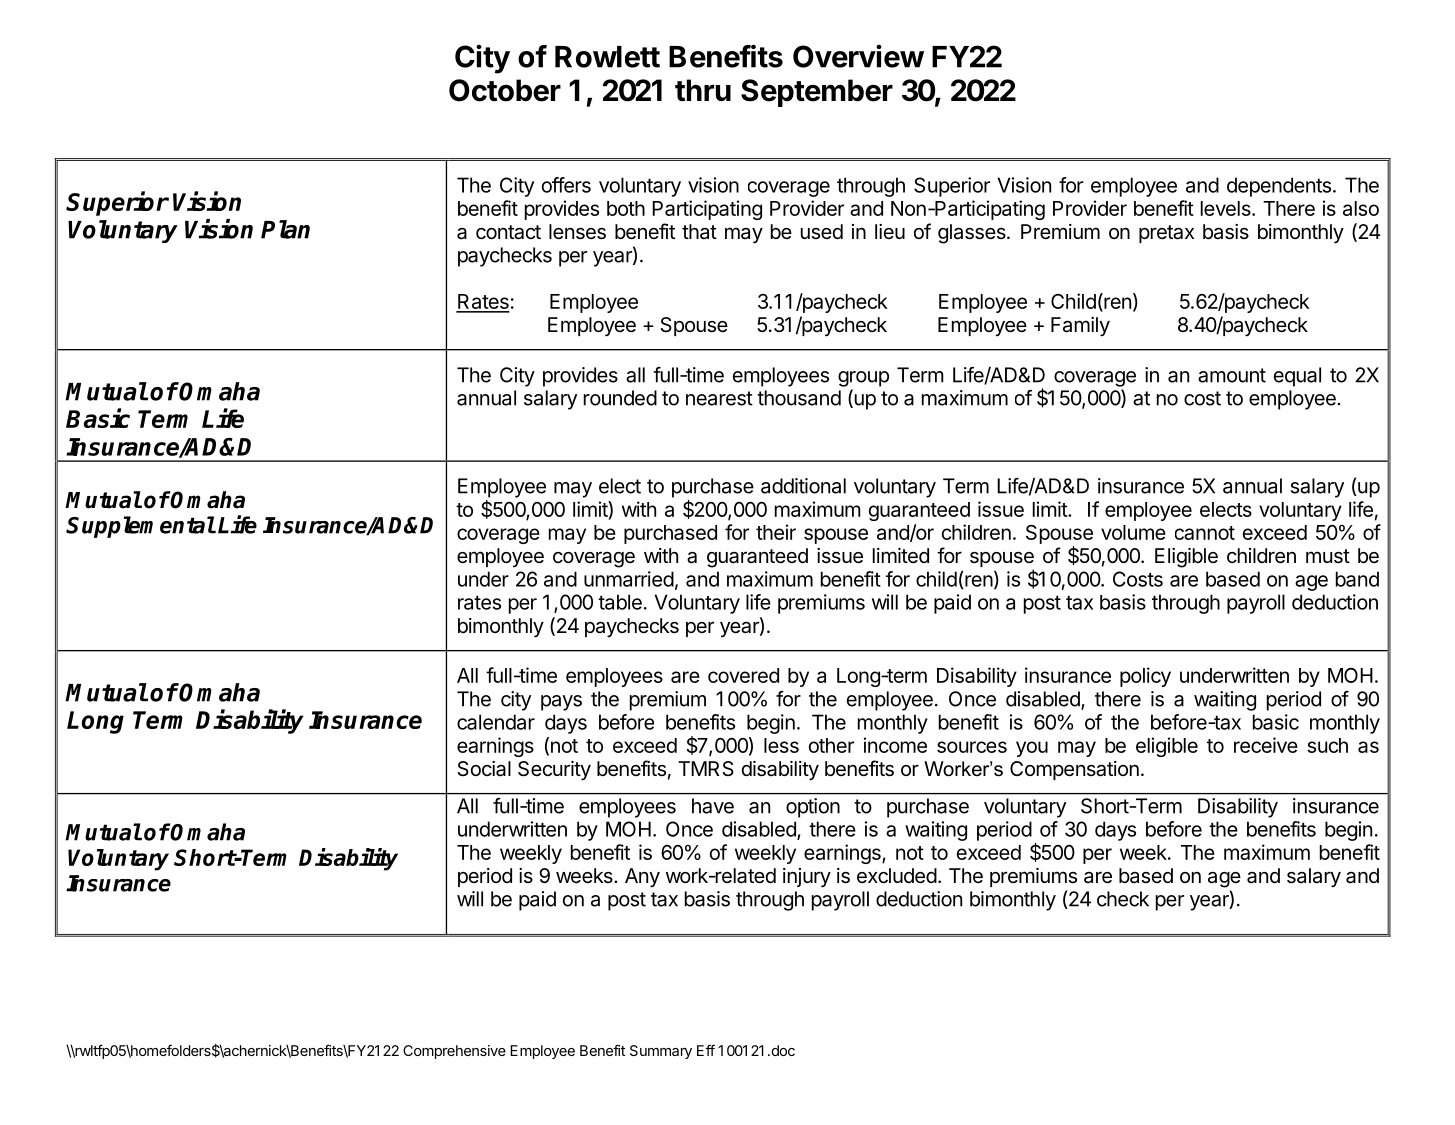 The image size is (1455, 1125). What do you see at coordinates (505, 90) in the image?
I see `October` at bounding box center [505, 90].
